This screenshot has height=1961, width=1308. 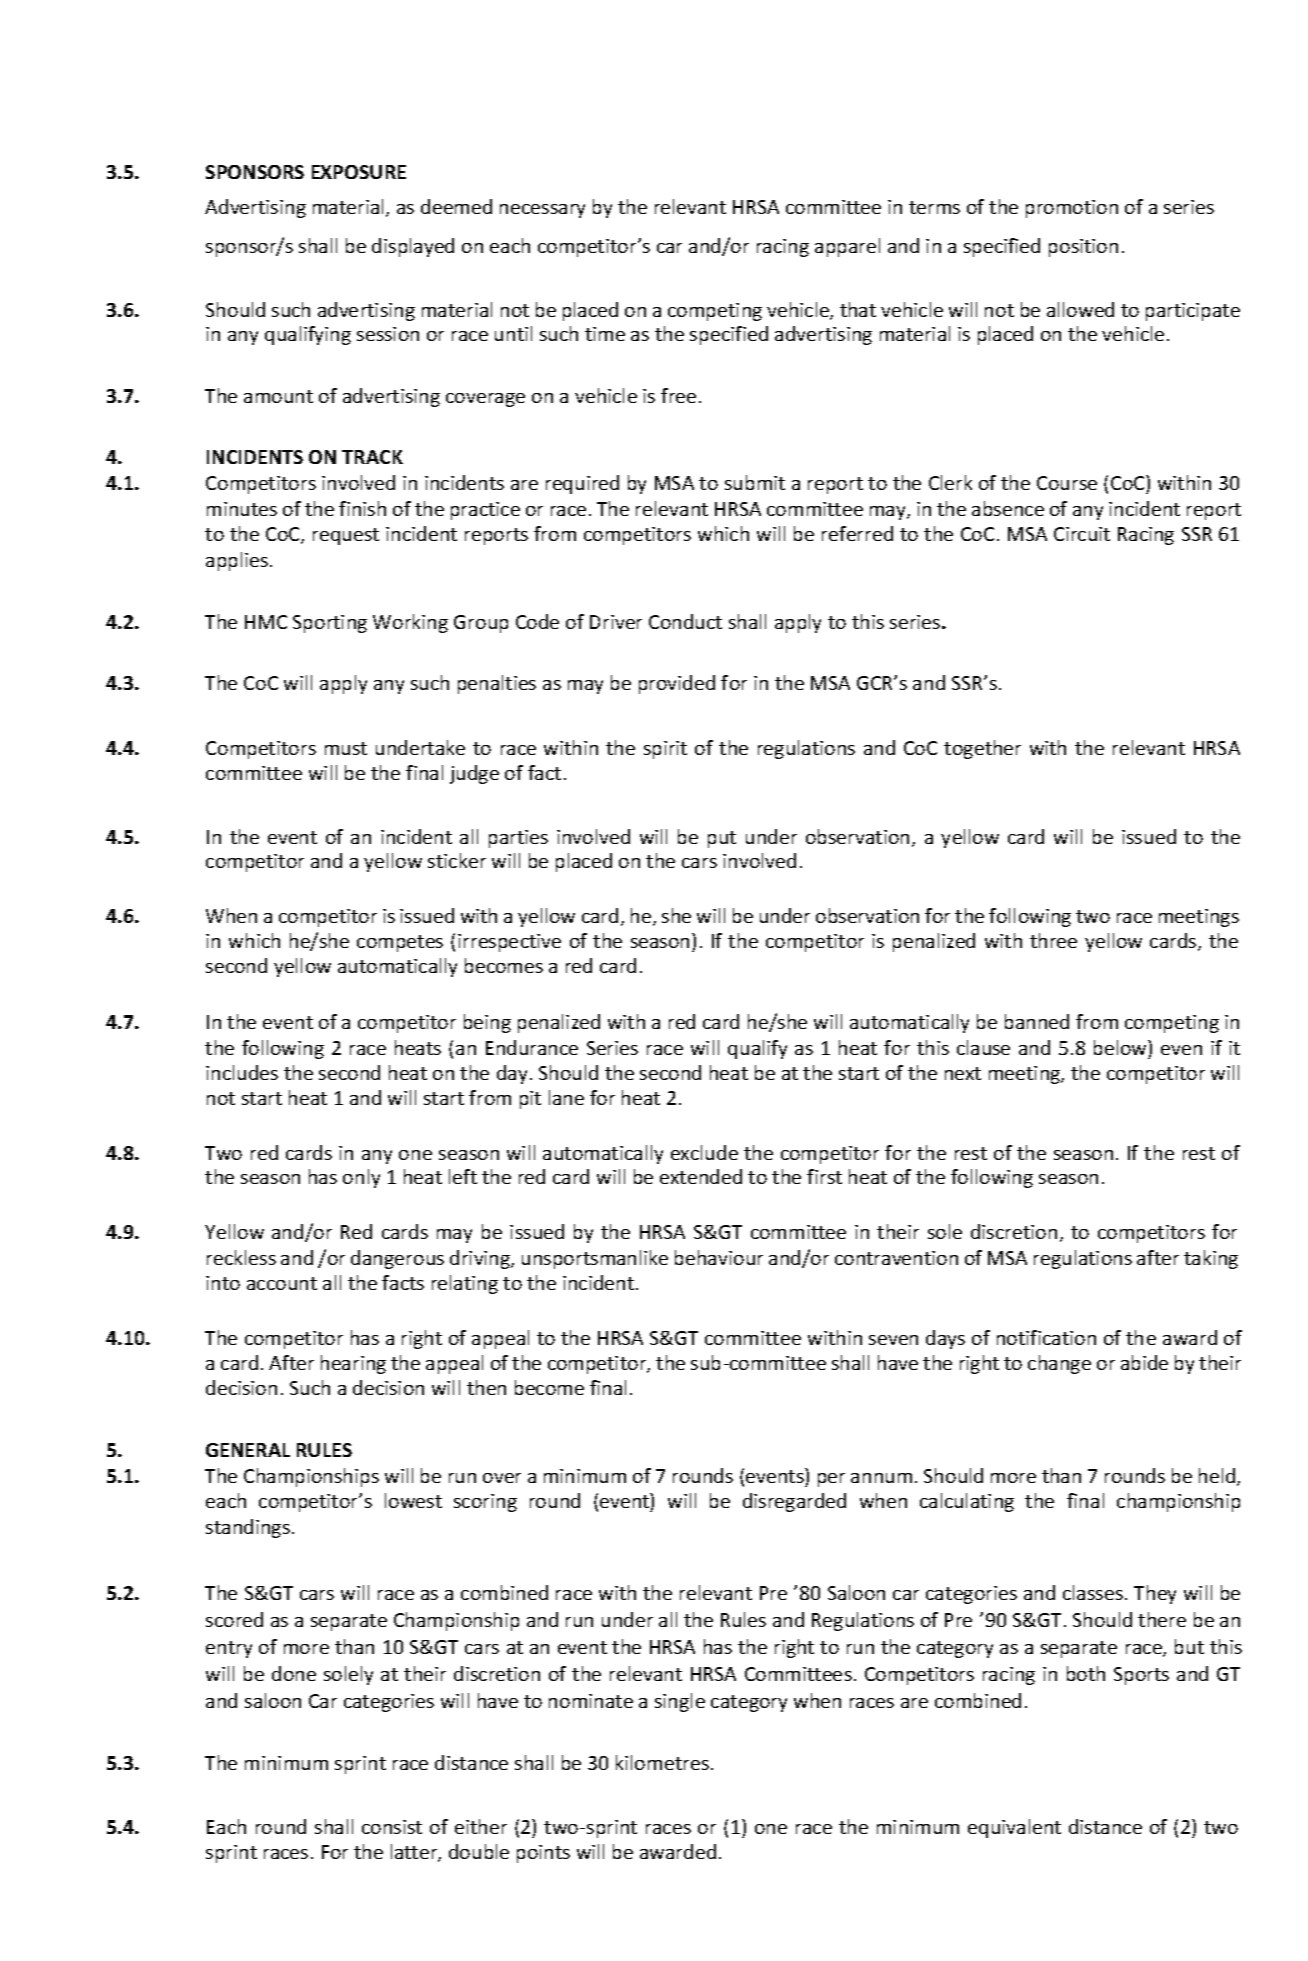 What do you see at coordinates (413, 1500) in the screenshot?
I see `lowest` at bounding box center [413, 1500].
